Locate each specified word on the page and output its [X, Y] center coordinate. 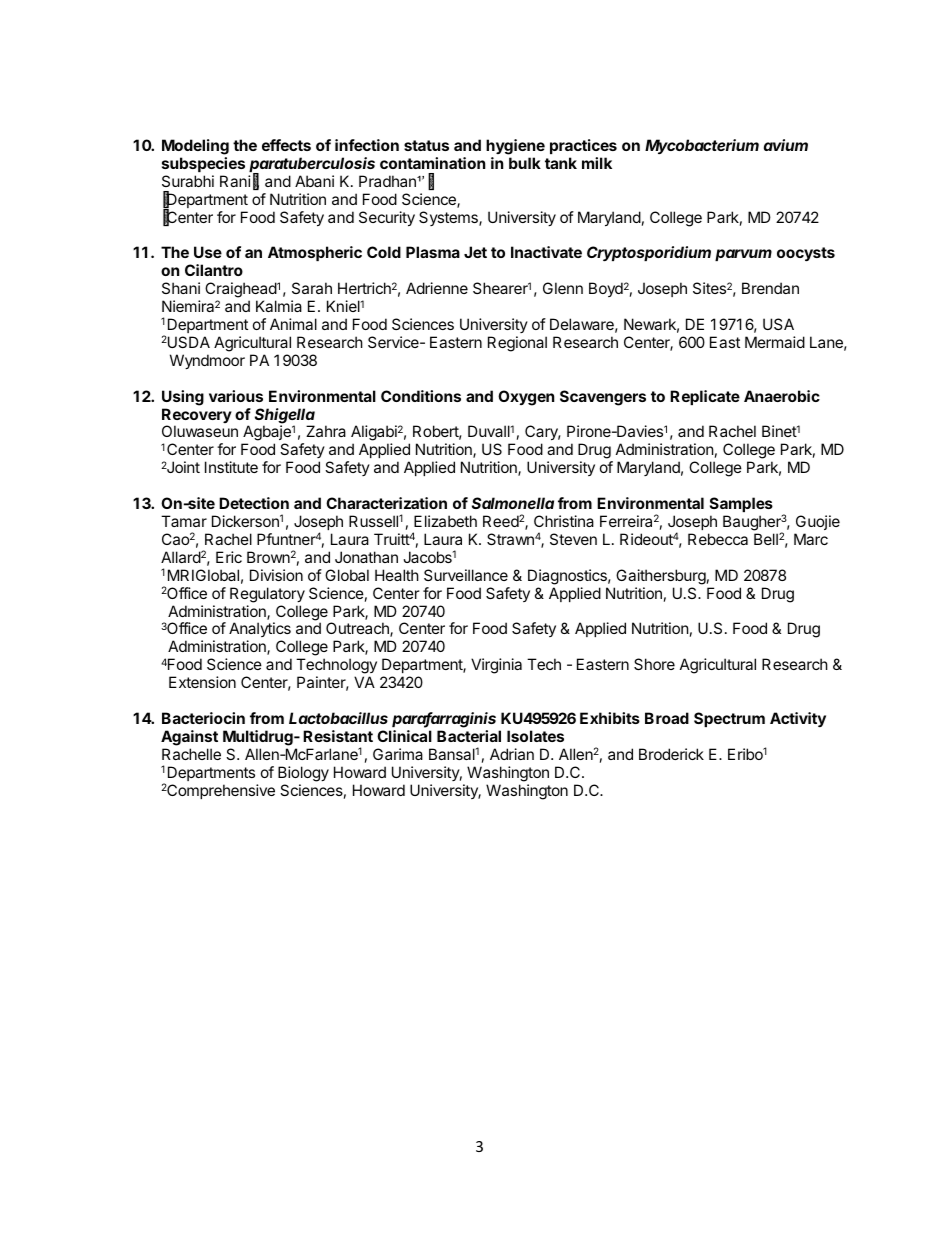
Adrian [512, 754]
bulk [525, 163]
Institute [231, 467]
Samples [741, 504]
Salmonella [513, 503]
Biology [303, 774]
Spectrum [729, 719]
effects [286, 145]
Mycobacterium [702, 146]
